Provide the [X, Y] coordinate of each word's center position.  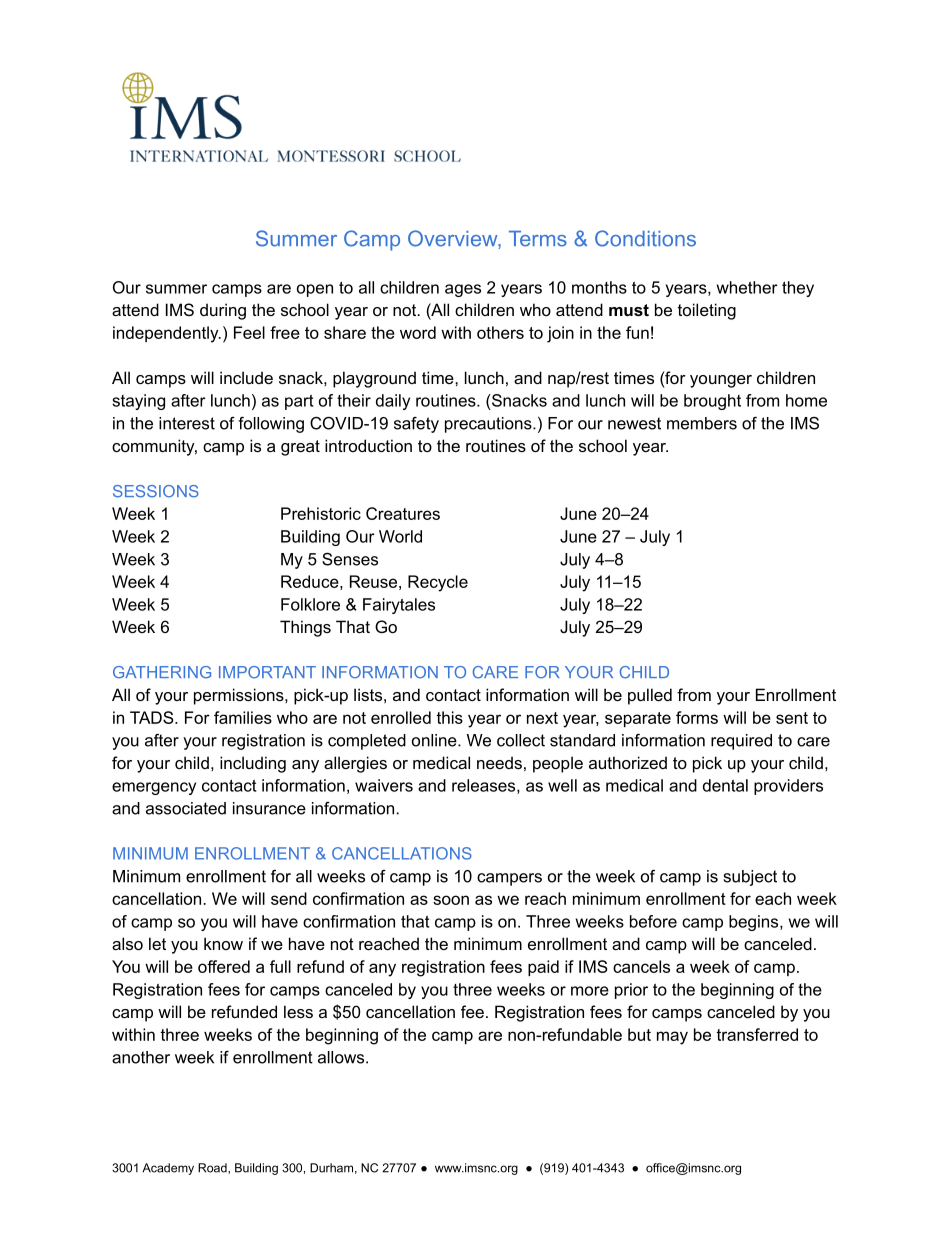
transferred [757, 1034]
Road [213, 1168]
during [223, 311]
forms [697, 717]
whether [747, 287]
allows [342, 1057]
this [449, 717]
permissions [240, 696]
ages [463, 290]
